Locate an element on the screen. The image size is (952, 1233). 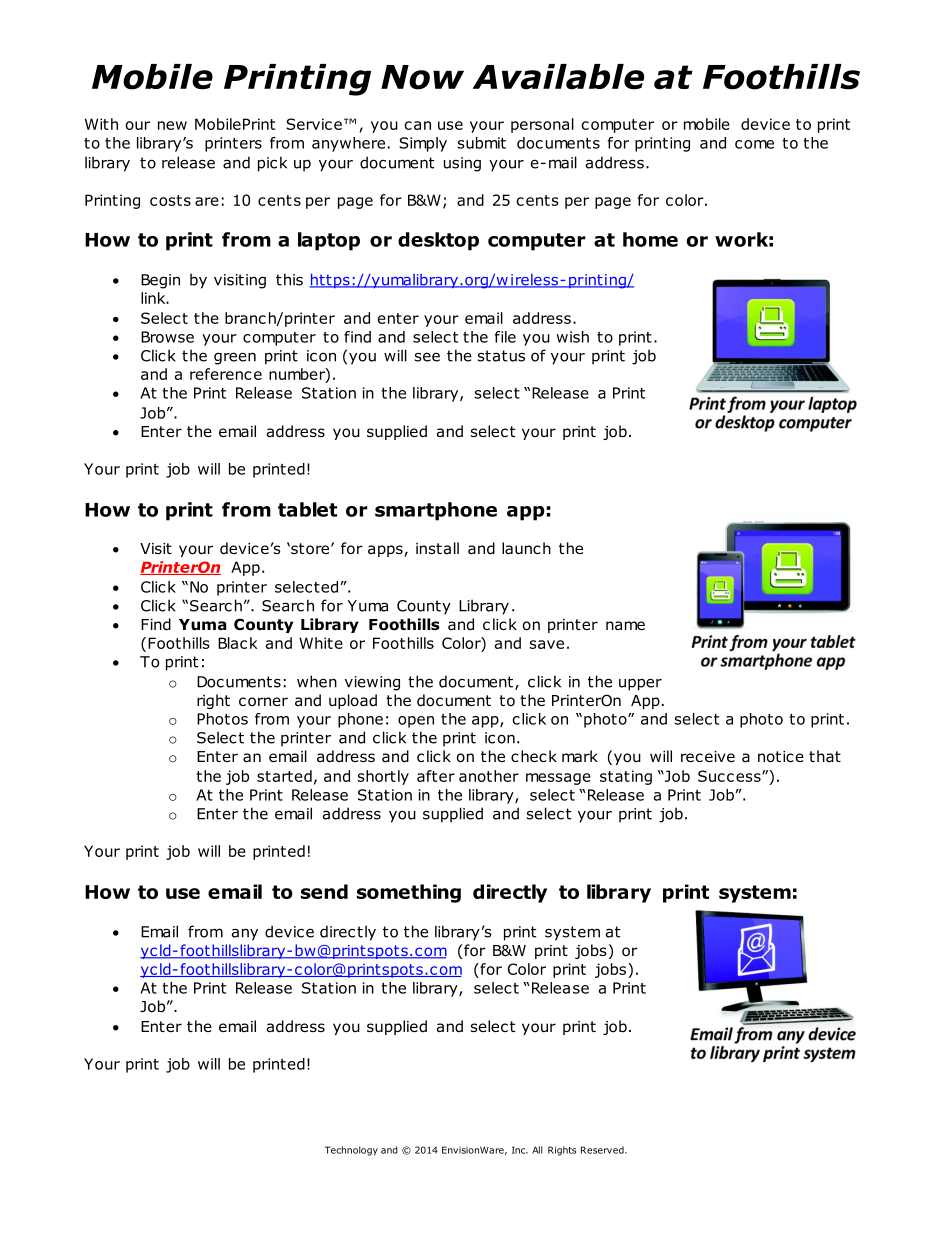
install is located at coordinates (437, 548).
